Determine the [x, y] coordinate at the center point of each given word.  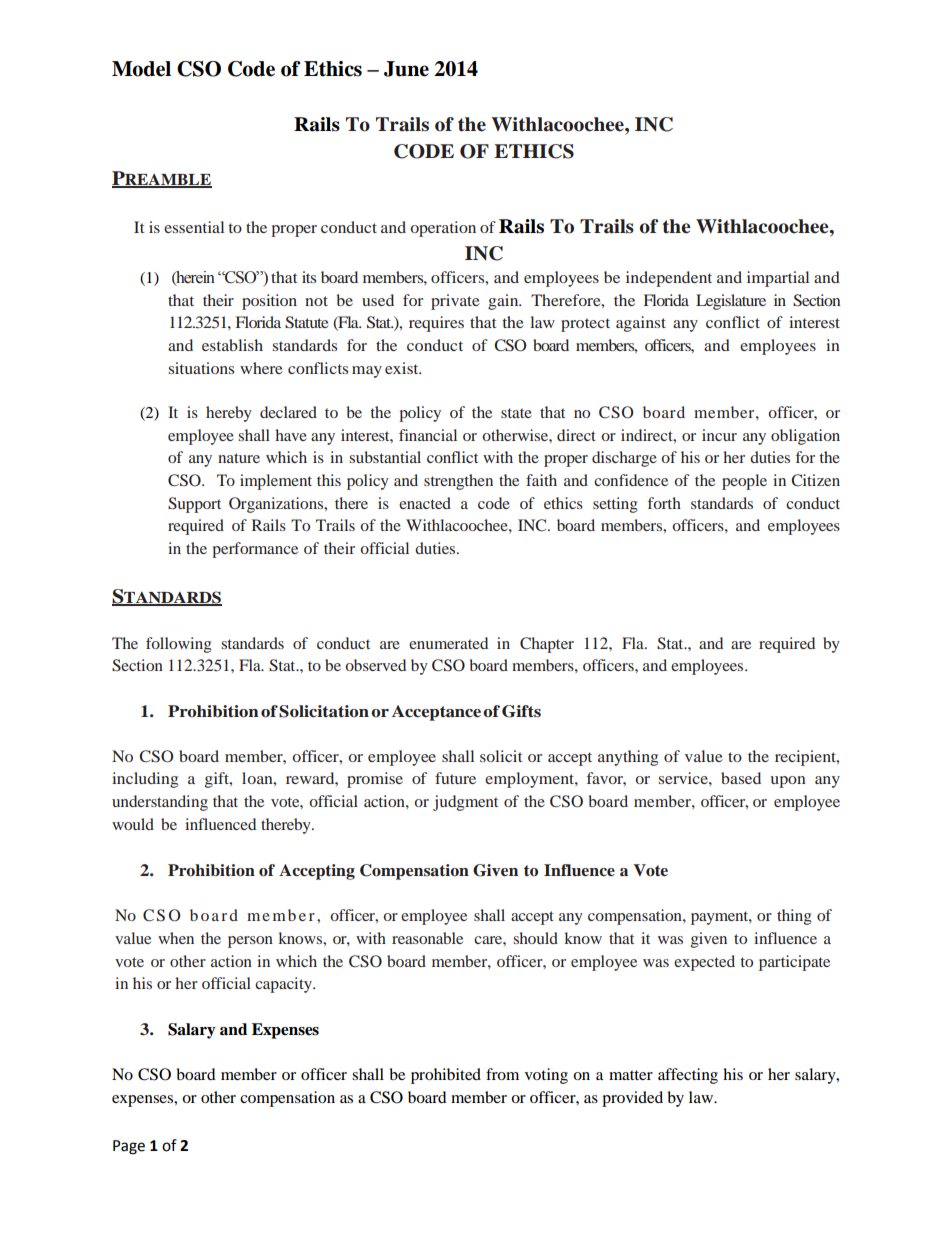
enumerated [448, 643]
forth [664, 503]
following [179, 645]
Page [129, 1147]
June [406, 69]
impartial [778, 279]
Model [141, 69]
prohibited [446, 1076]
